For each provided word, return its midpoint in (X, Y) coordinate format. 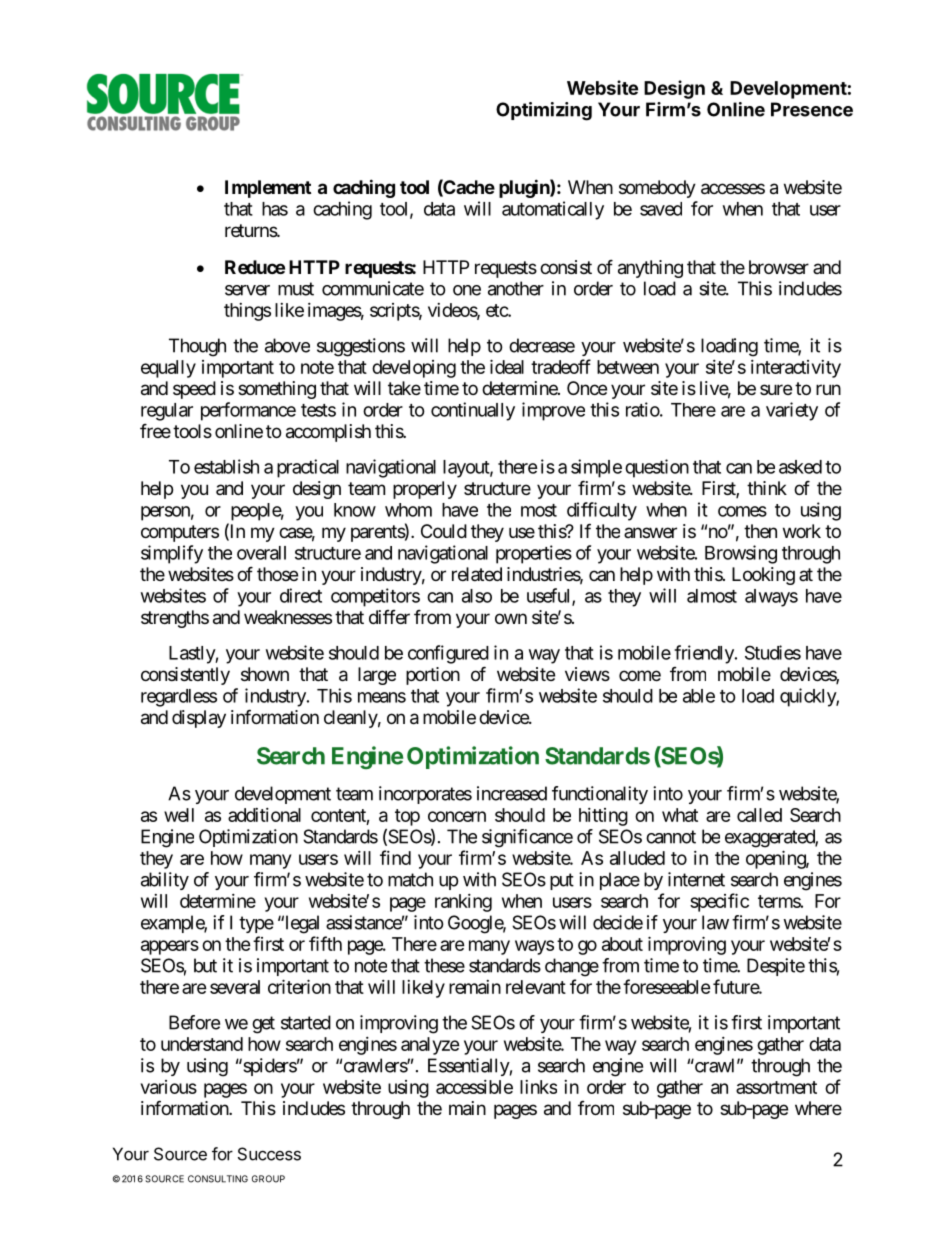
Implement (268, 189)
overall (261, 553)
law (715, 922)
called (759, 815)
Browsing (741, 554)
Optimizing (544, 111)
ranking (463, 903)
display (199, 719)
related (477, 574)
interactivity (796, 369)
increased (512, 793)
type (256, 924)
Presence (812, 109)
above (287, 345)
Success (269, 1154)
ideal (507, 366)
